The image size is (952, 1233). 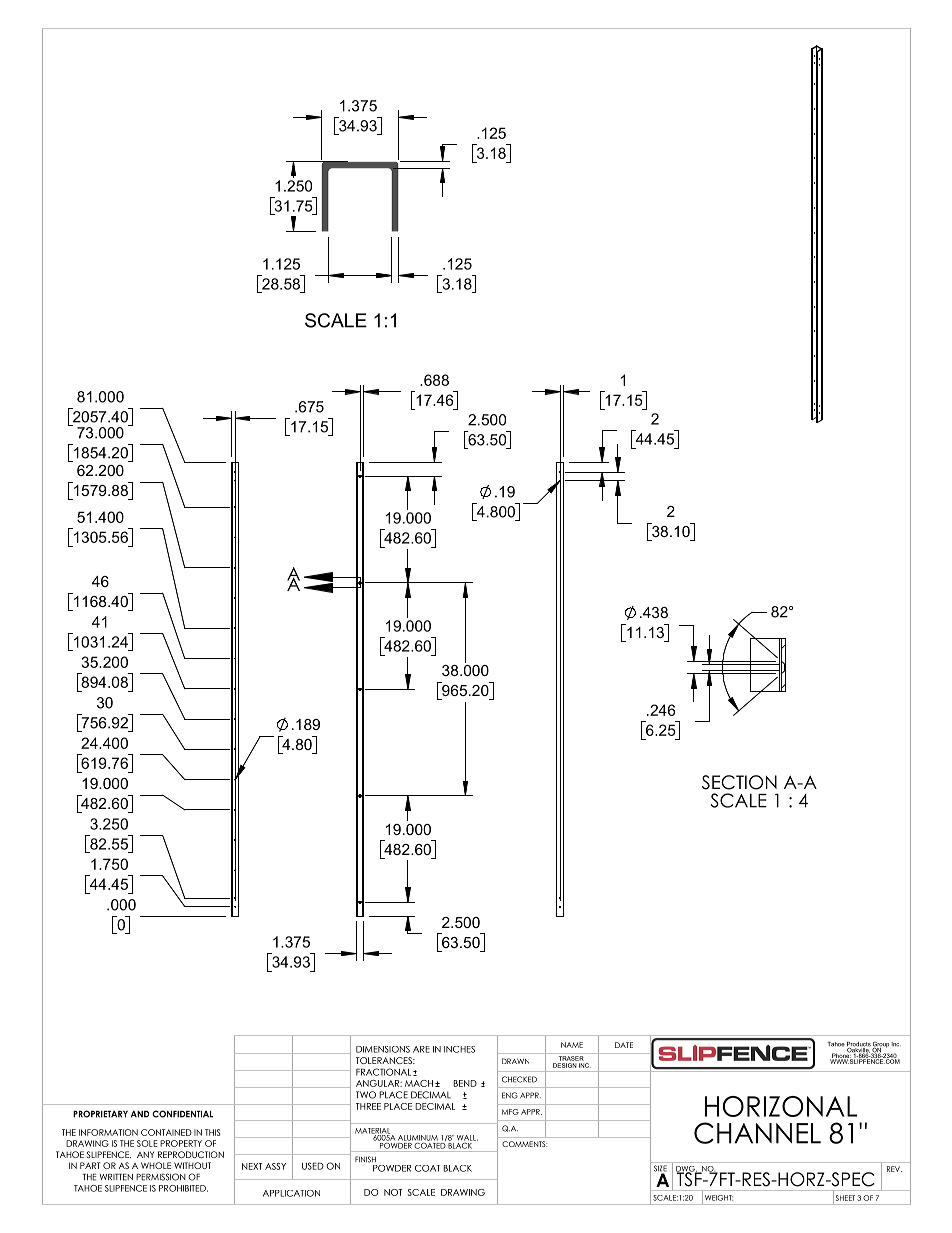 I want to click on PERMISSION, so click(x=161, y=1177).
